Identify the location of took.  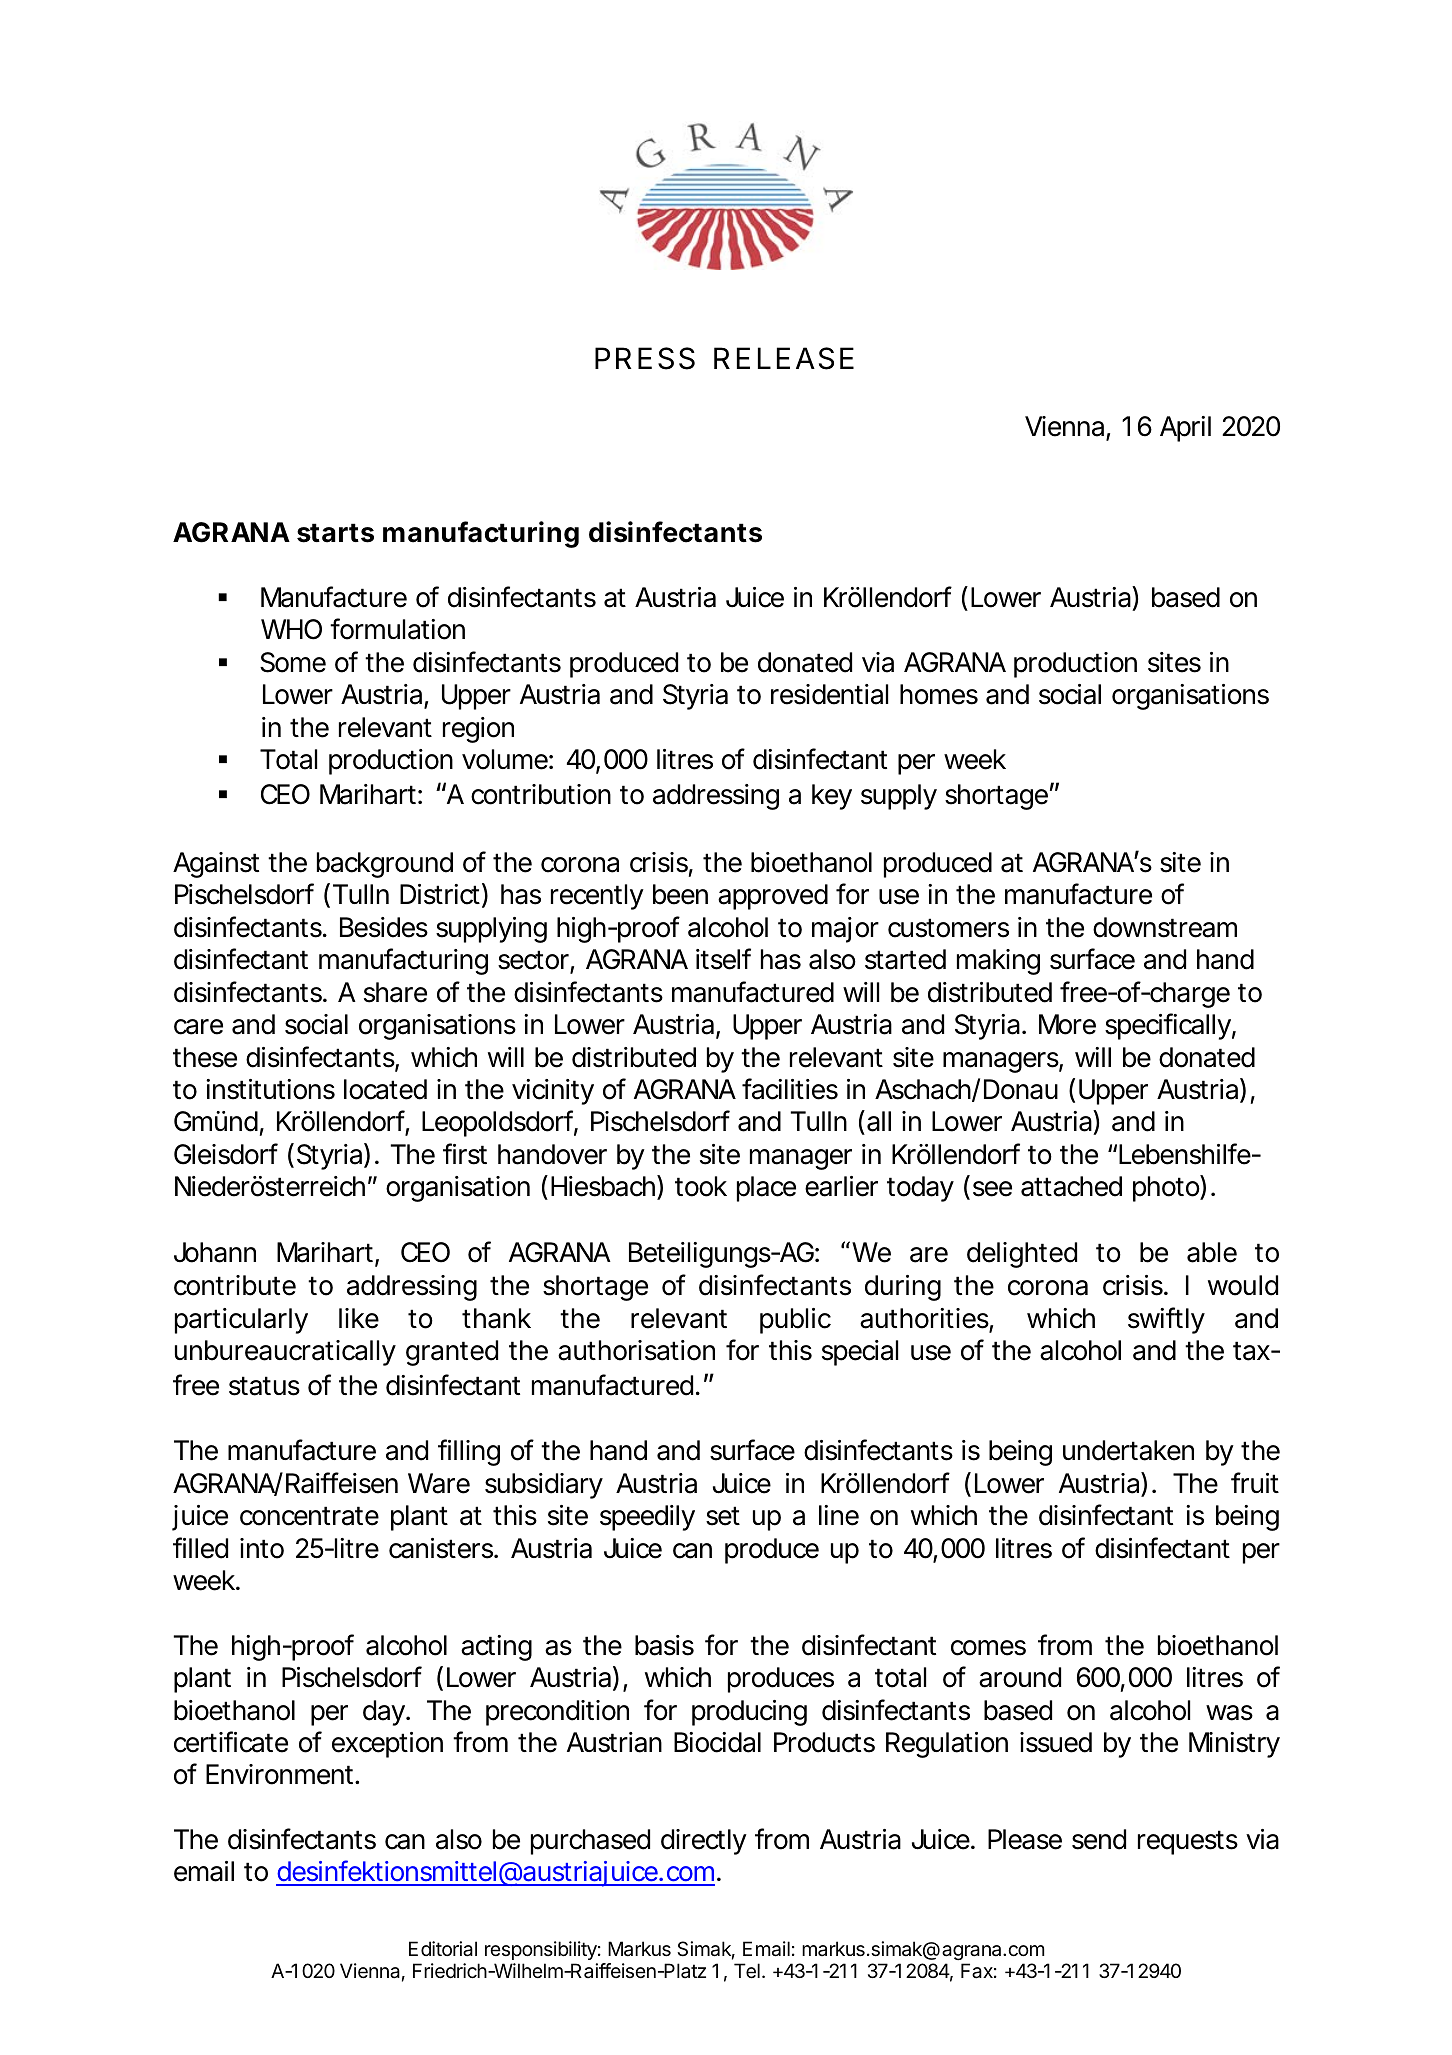
(701, 1186).
